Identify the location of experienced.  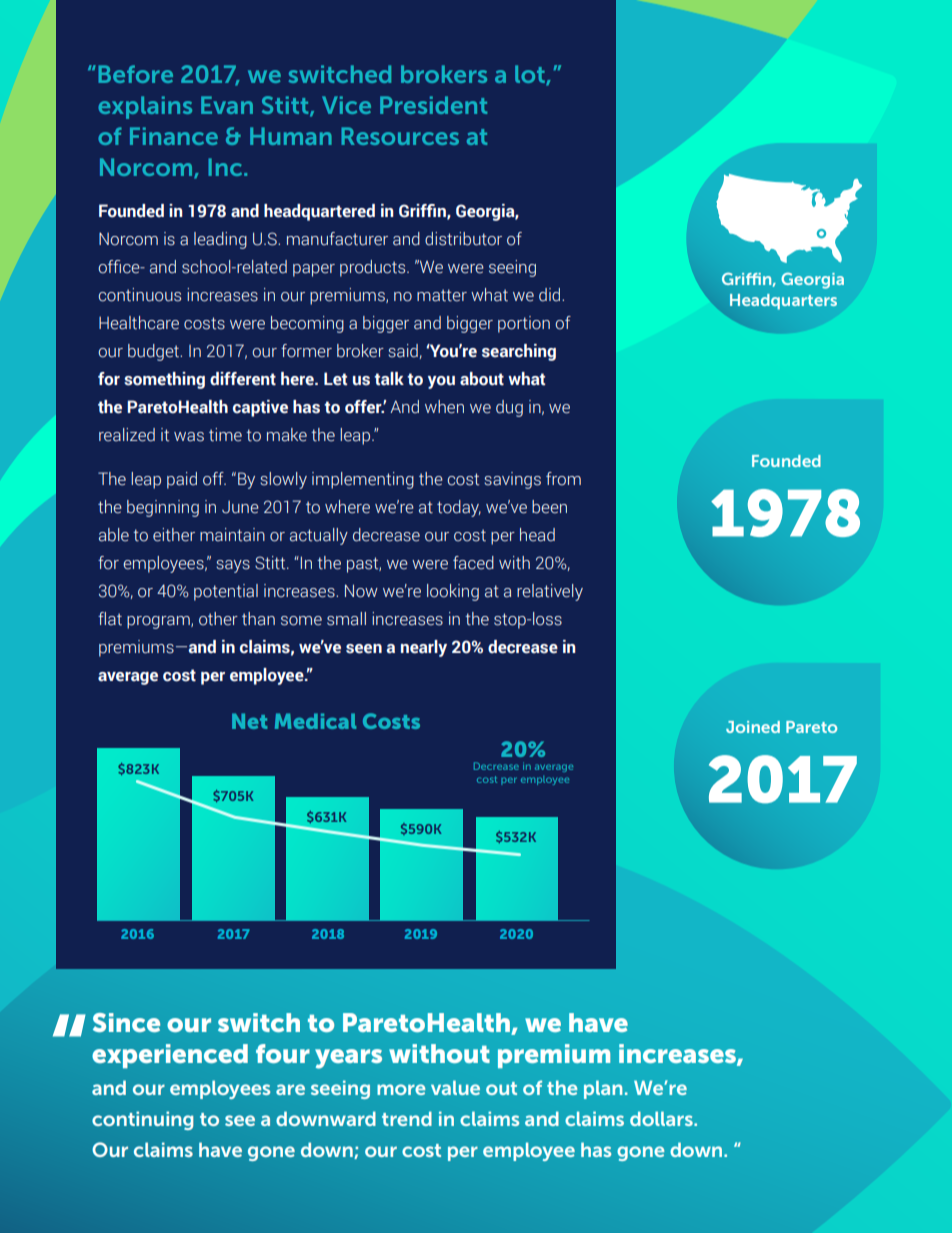
(170, 1056).
